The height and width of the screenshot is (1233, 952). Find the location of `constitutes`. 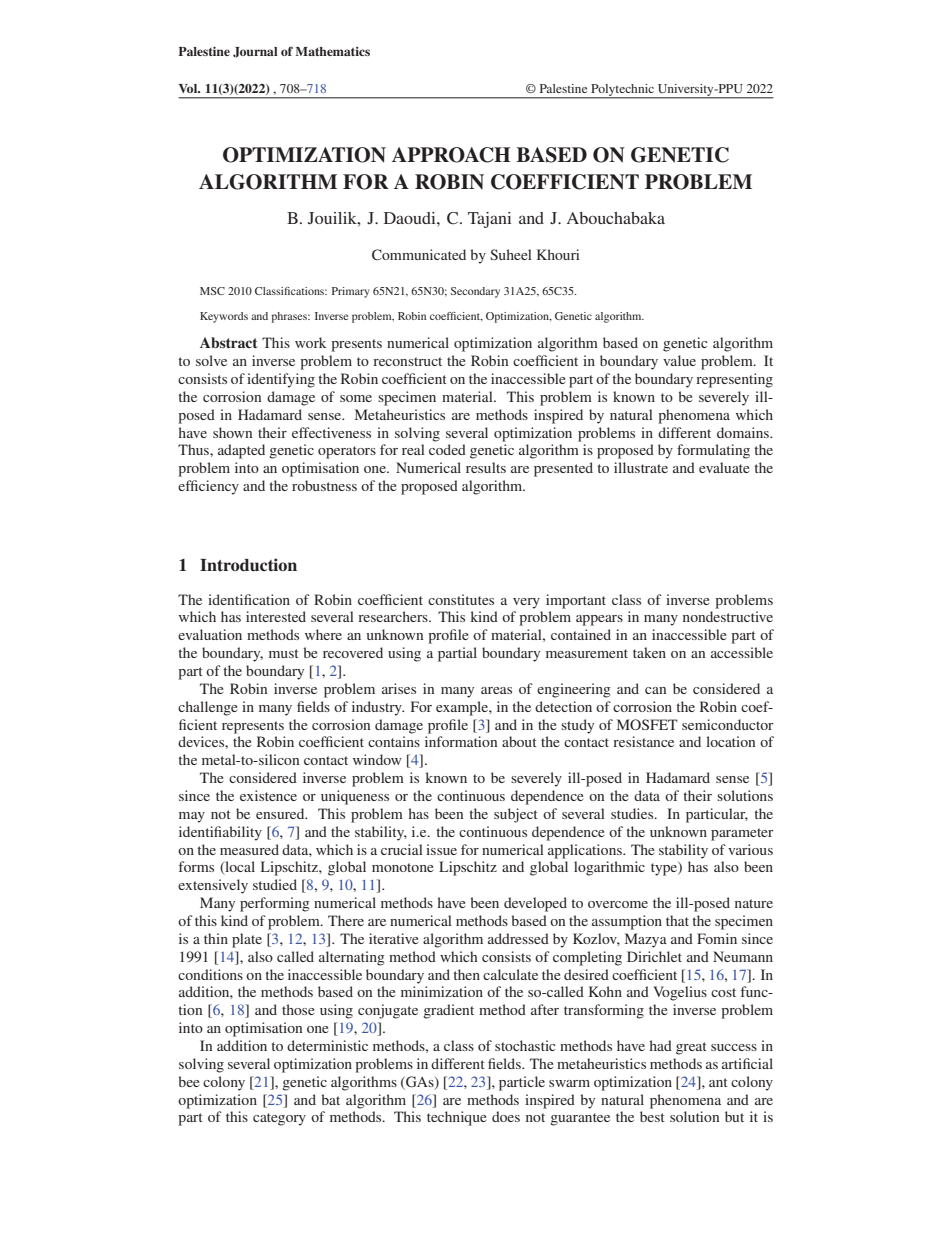

constitutes is located at coordinates (461, 599).
